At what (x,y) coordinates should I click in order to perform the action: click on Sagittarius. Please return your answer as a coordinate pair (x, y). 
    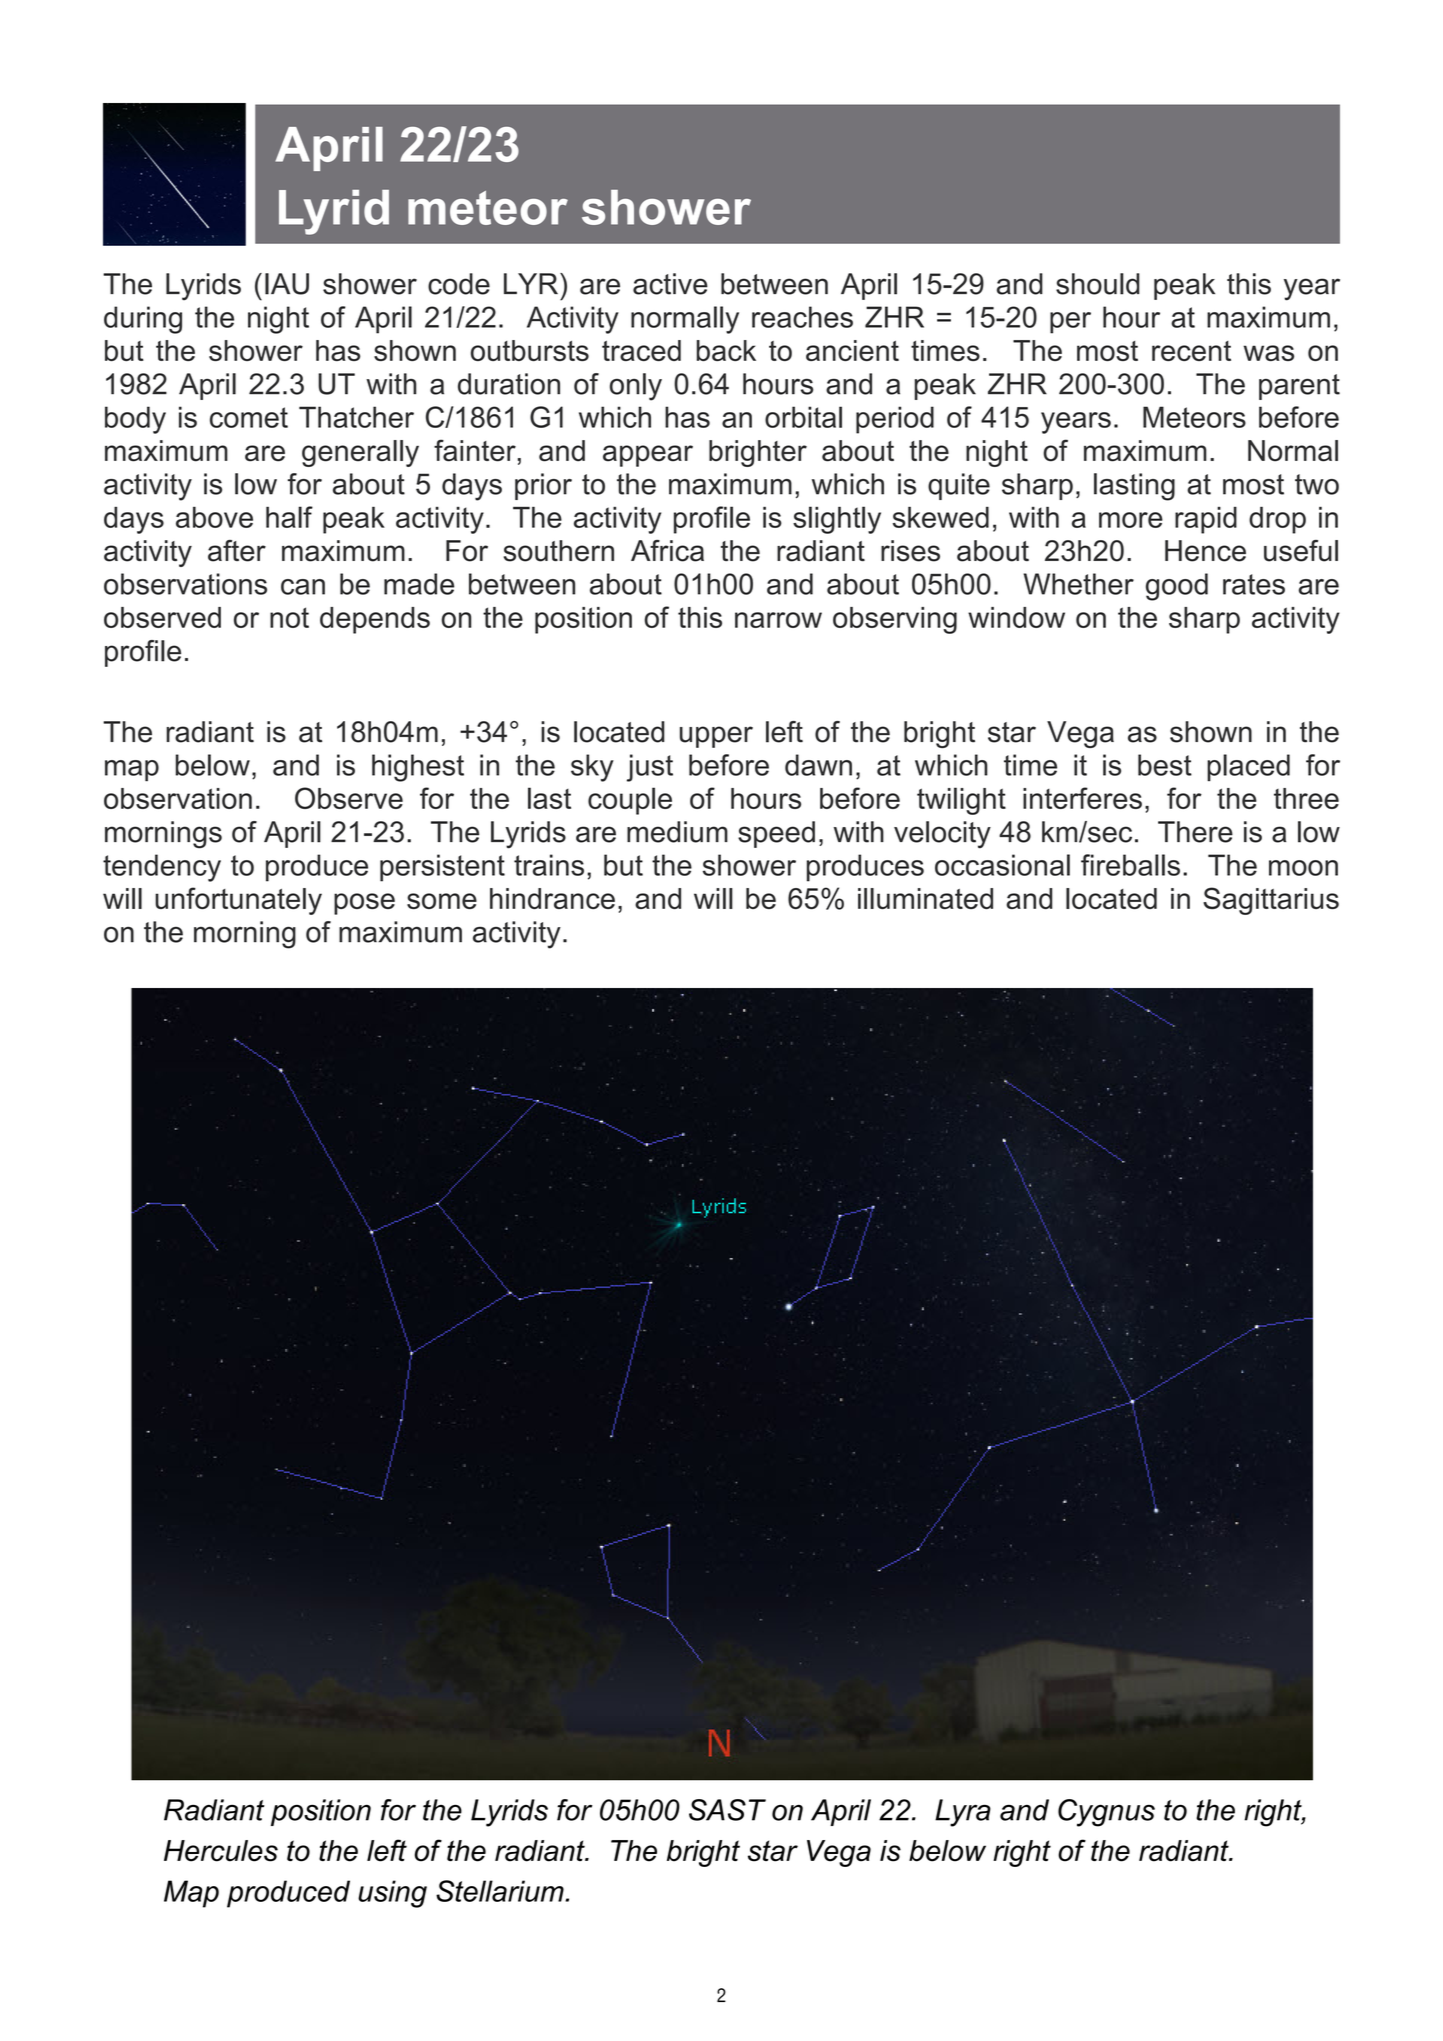
    Looking at the image, I should click on (1271, 901).
